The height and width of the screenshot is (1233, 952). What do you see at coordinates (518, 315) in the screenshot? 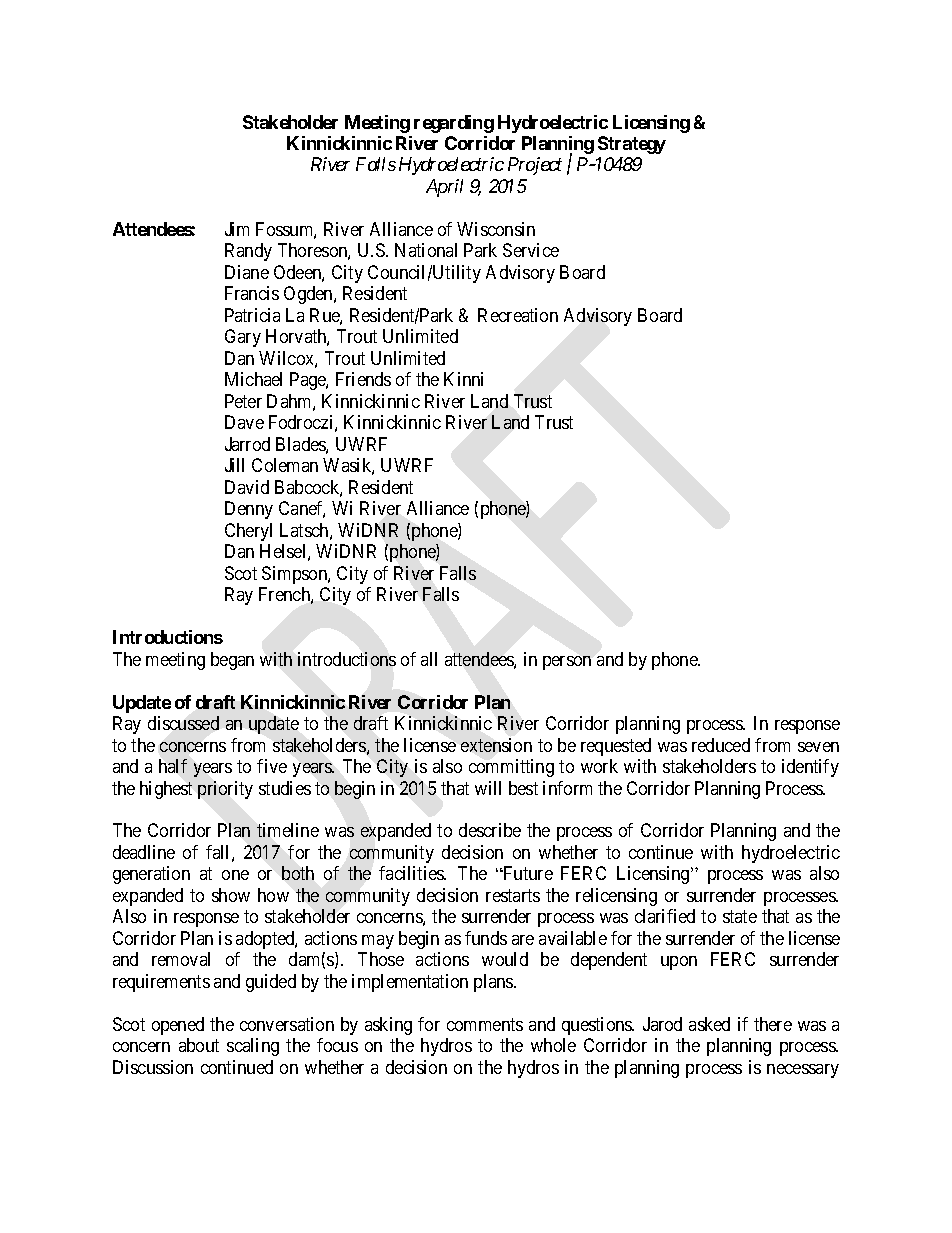
I see `Recreation` at bounding box center [518, 315].
